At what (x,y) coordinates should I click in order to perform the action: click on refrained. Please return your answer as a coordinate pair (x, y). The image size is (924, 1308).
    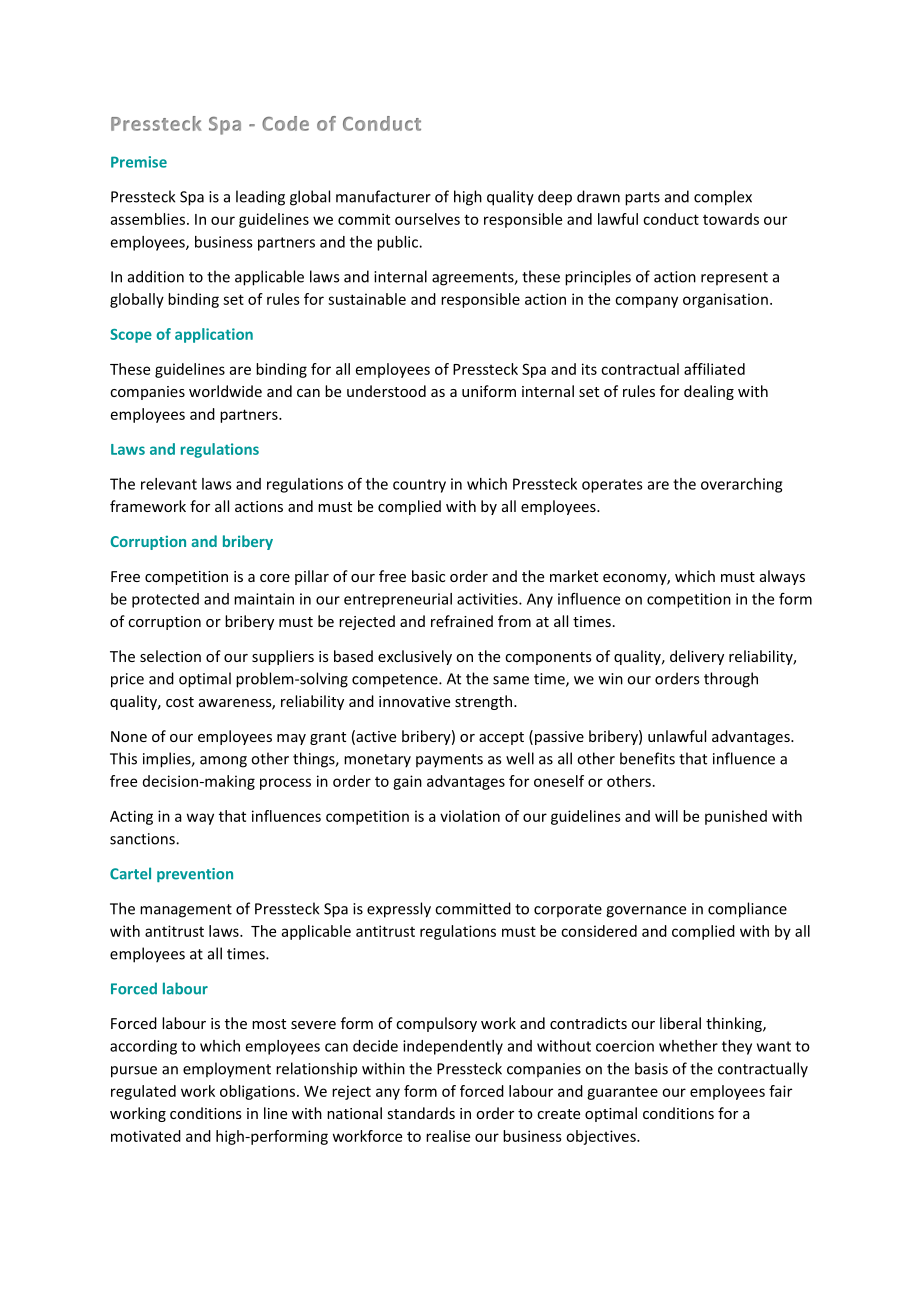
    Looking at the image, I should click on (462, 621).
